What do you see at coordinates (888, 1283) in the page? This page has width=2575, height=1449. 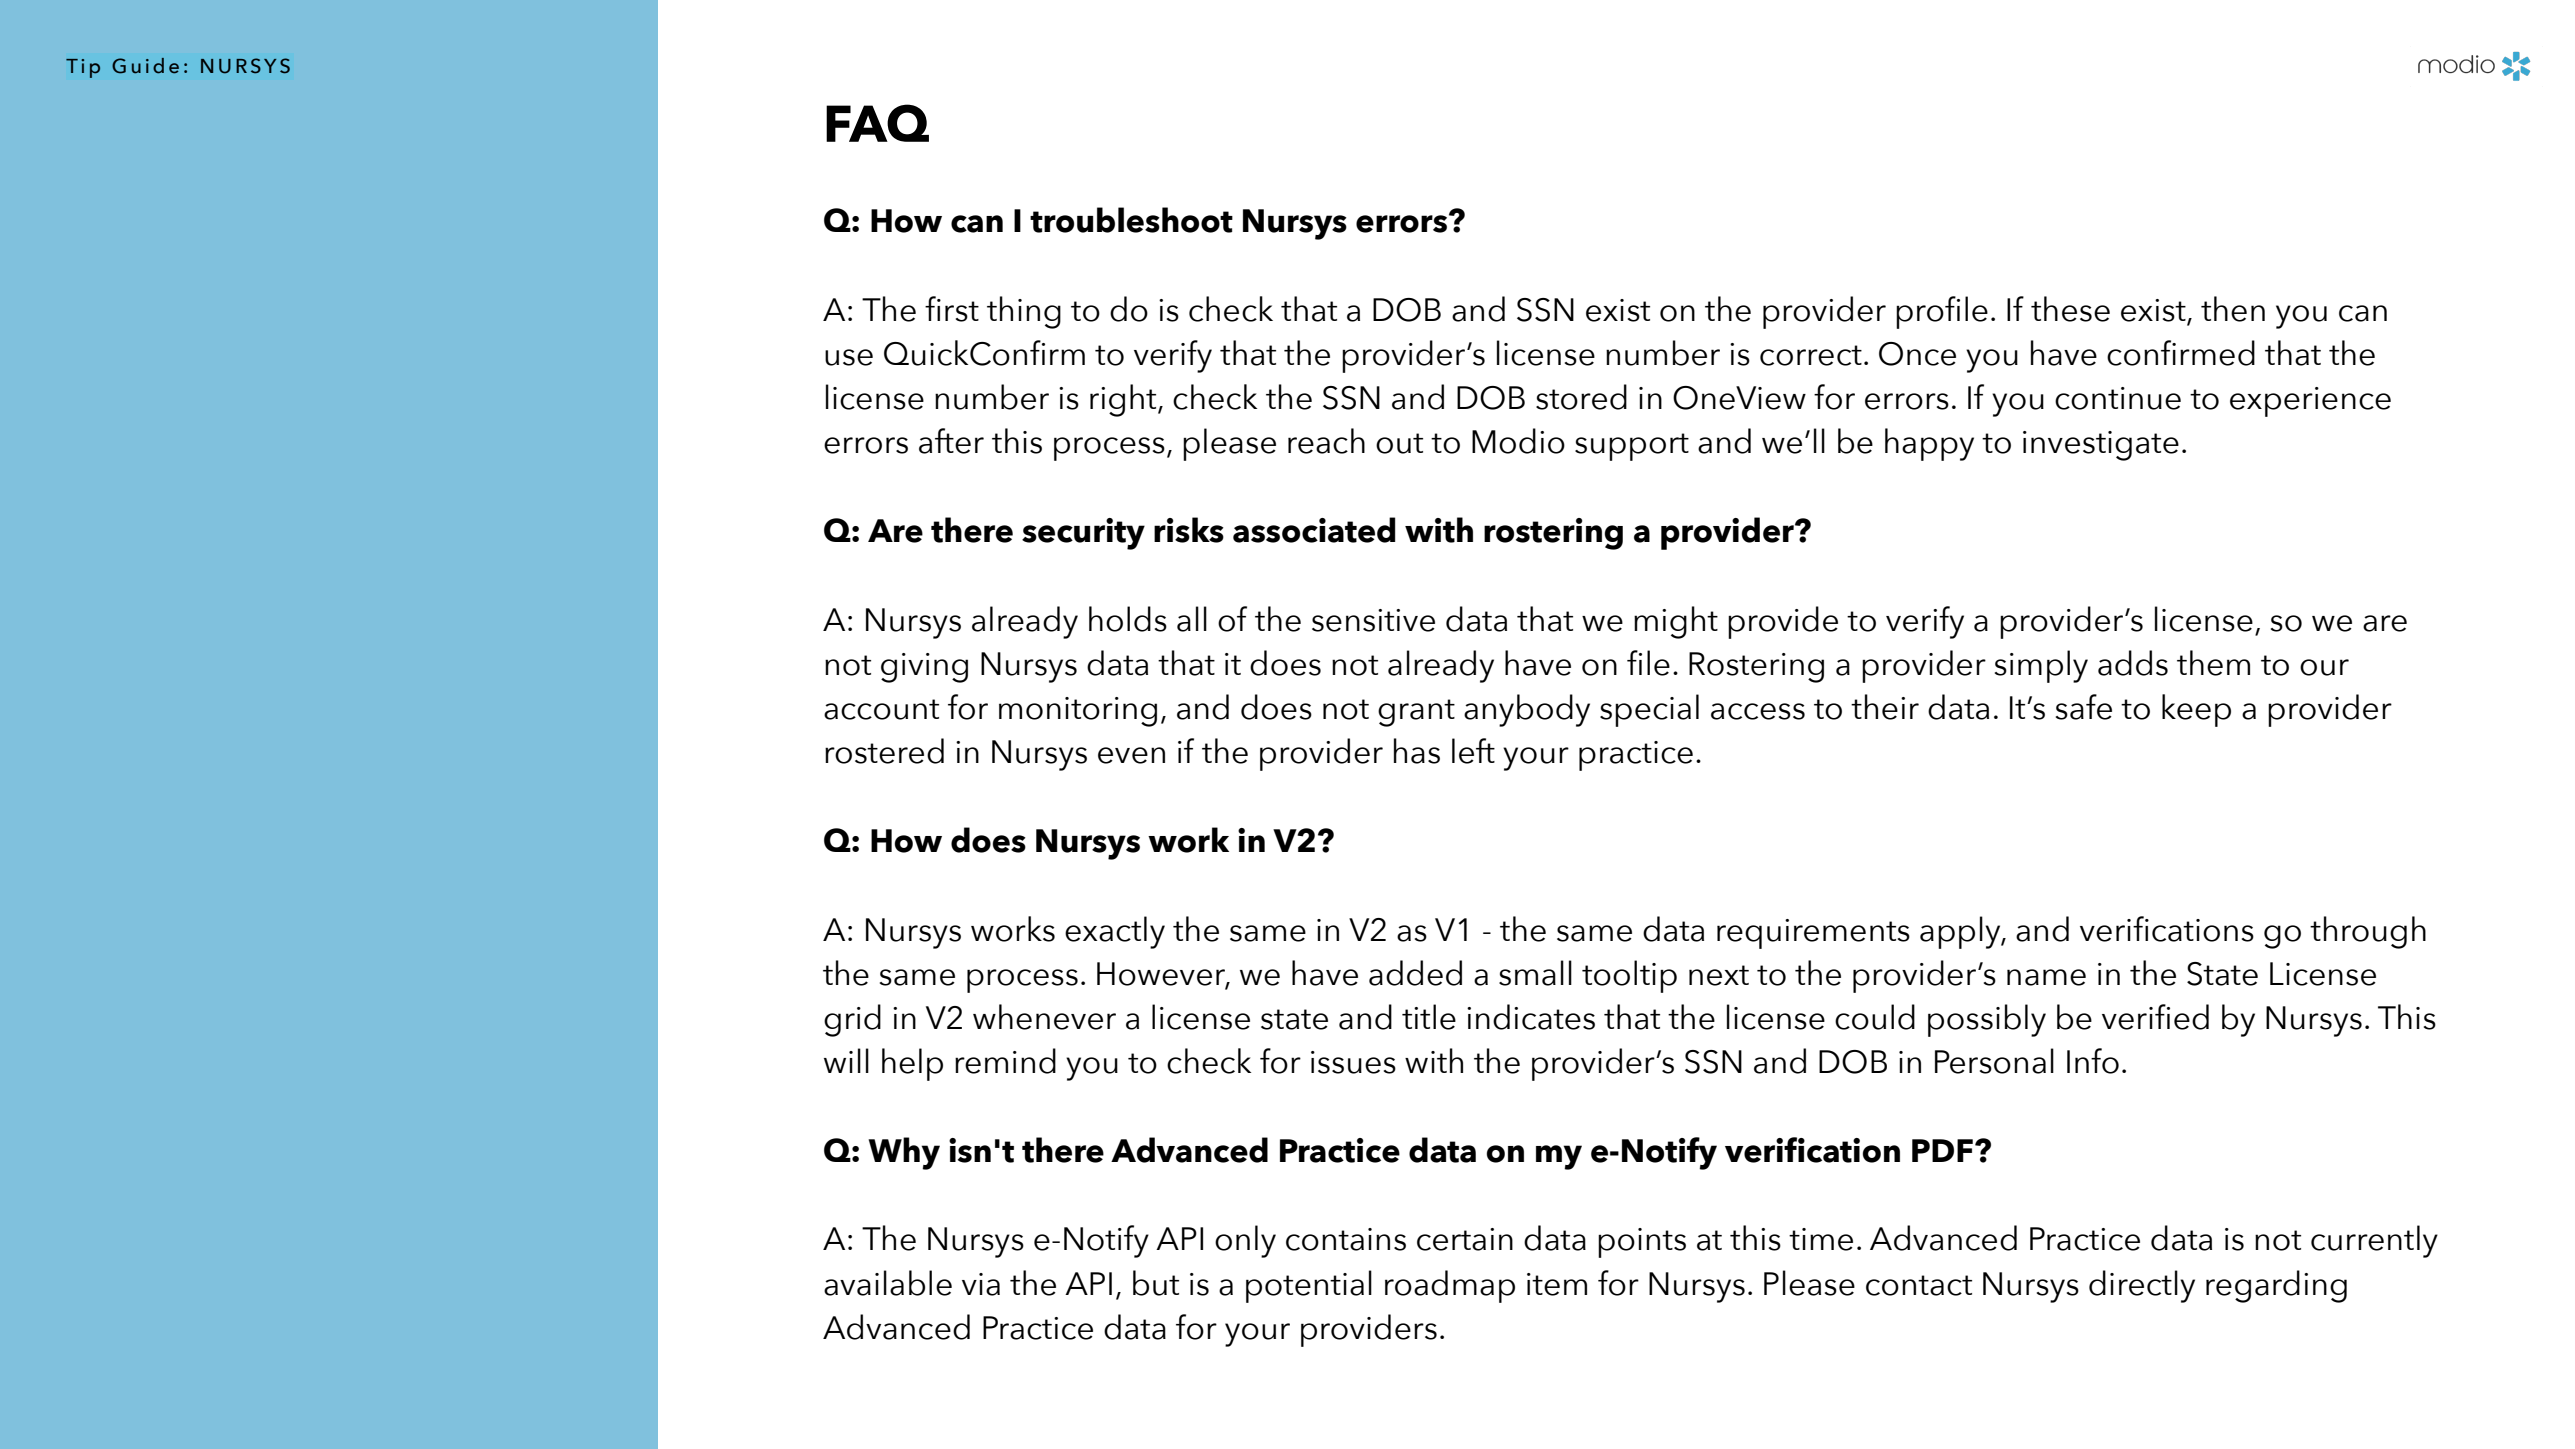 I see `available` at bounding box center [888, 1283].
